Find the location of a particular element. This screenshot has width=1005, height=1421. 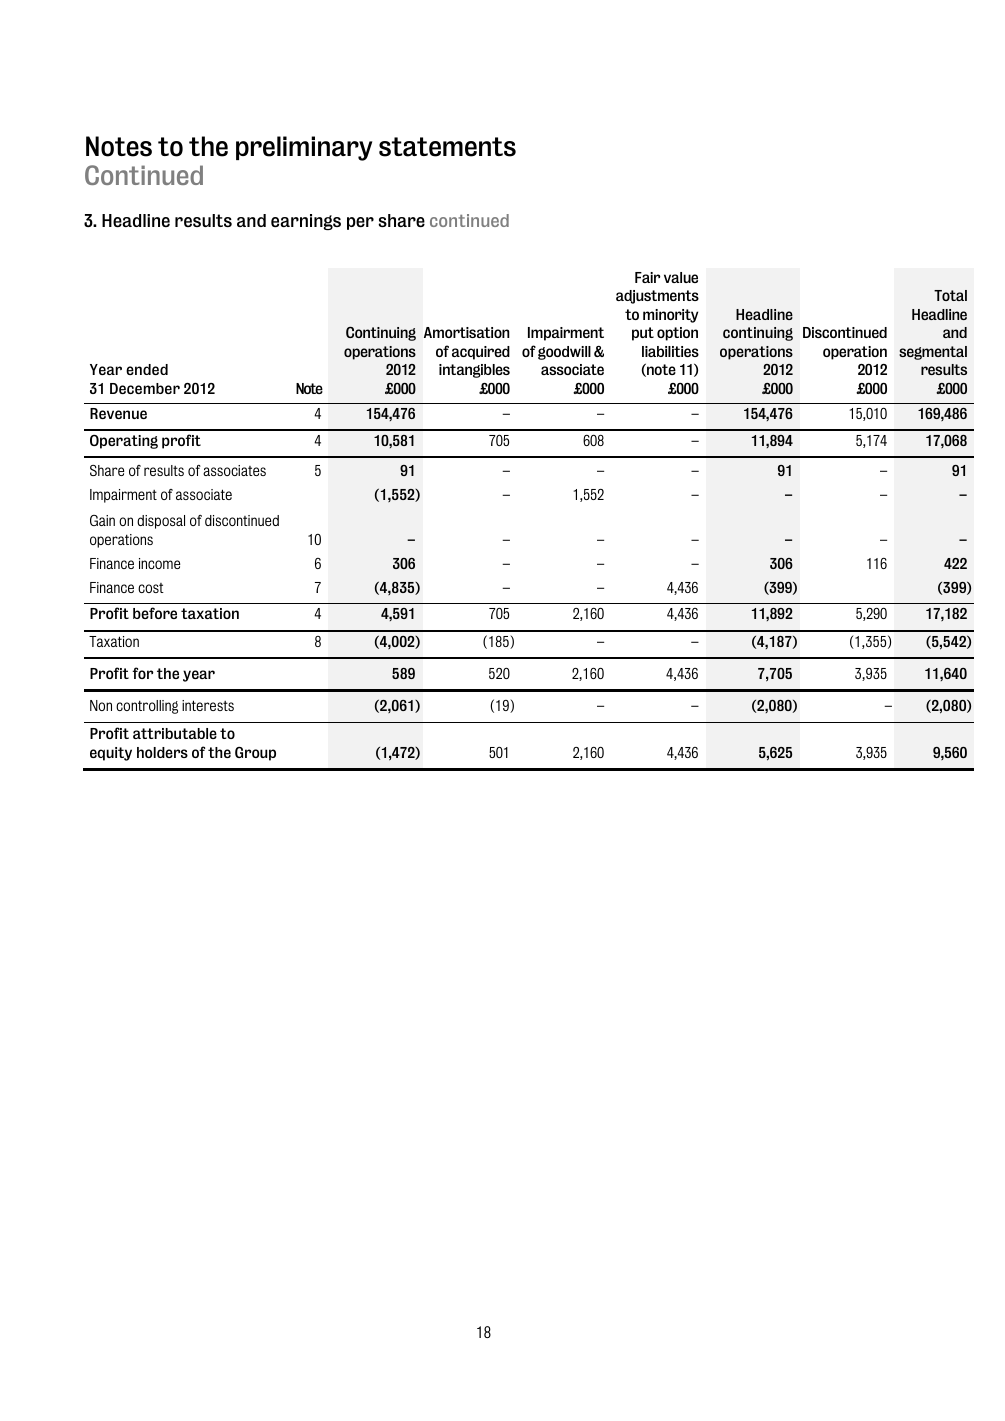

Group is located at coordinates (255, 754).
